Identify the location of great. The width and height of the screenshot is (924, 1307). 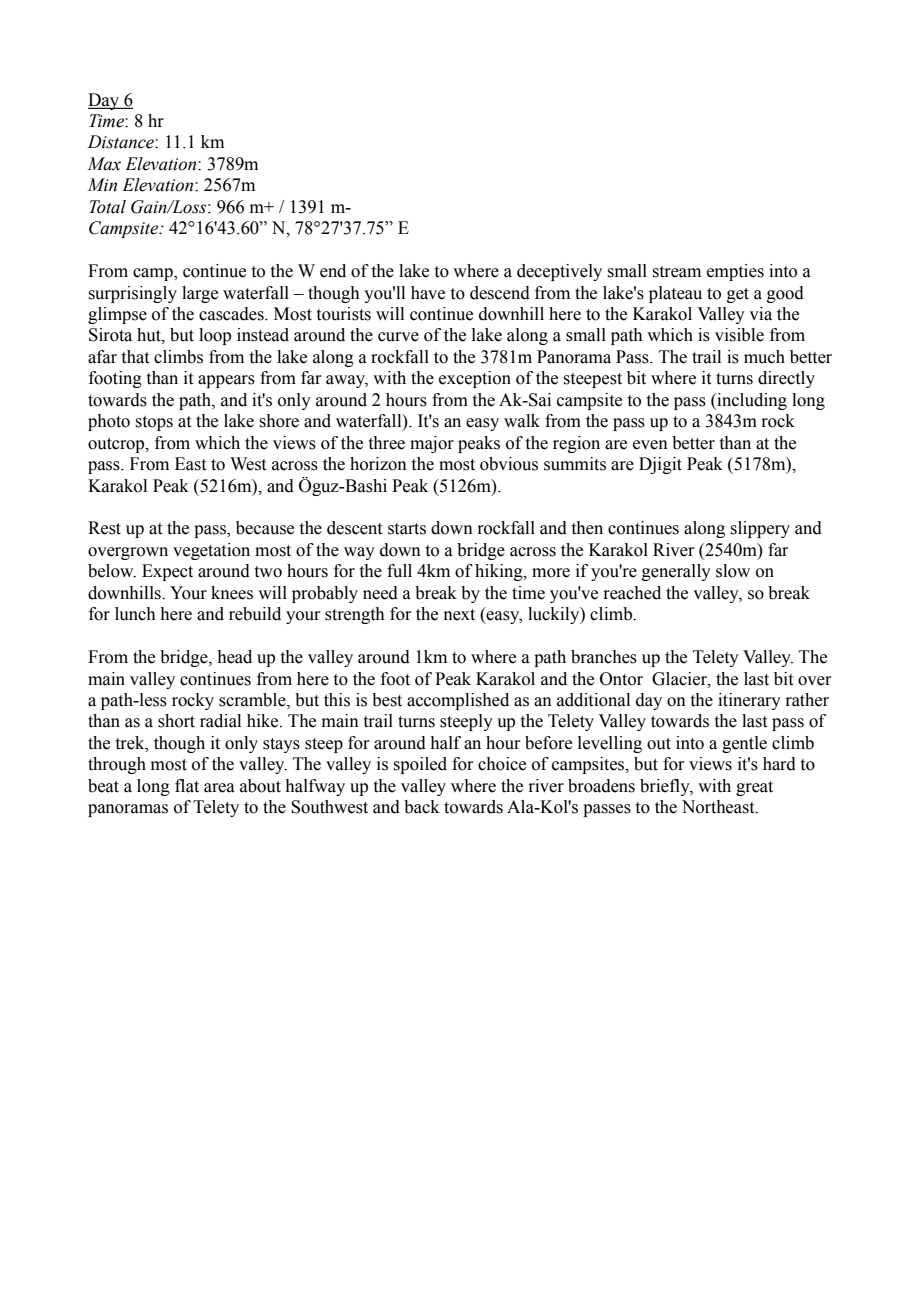
(754, 788).
